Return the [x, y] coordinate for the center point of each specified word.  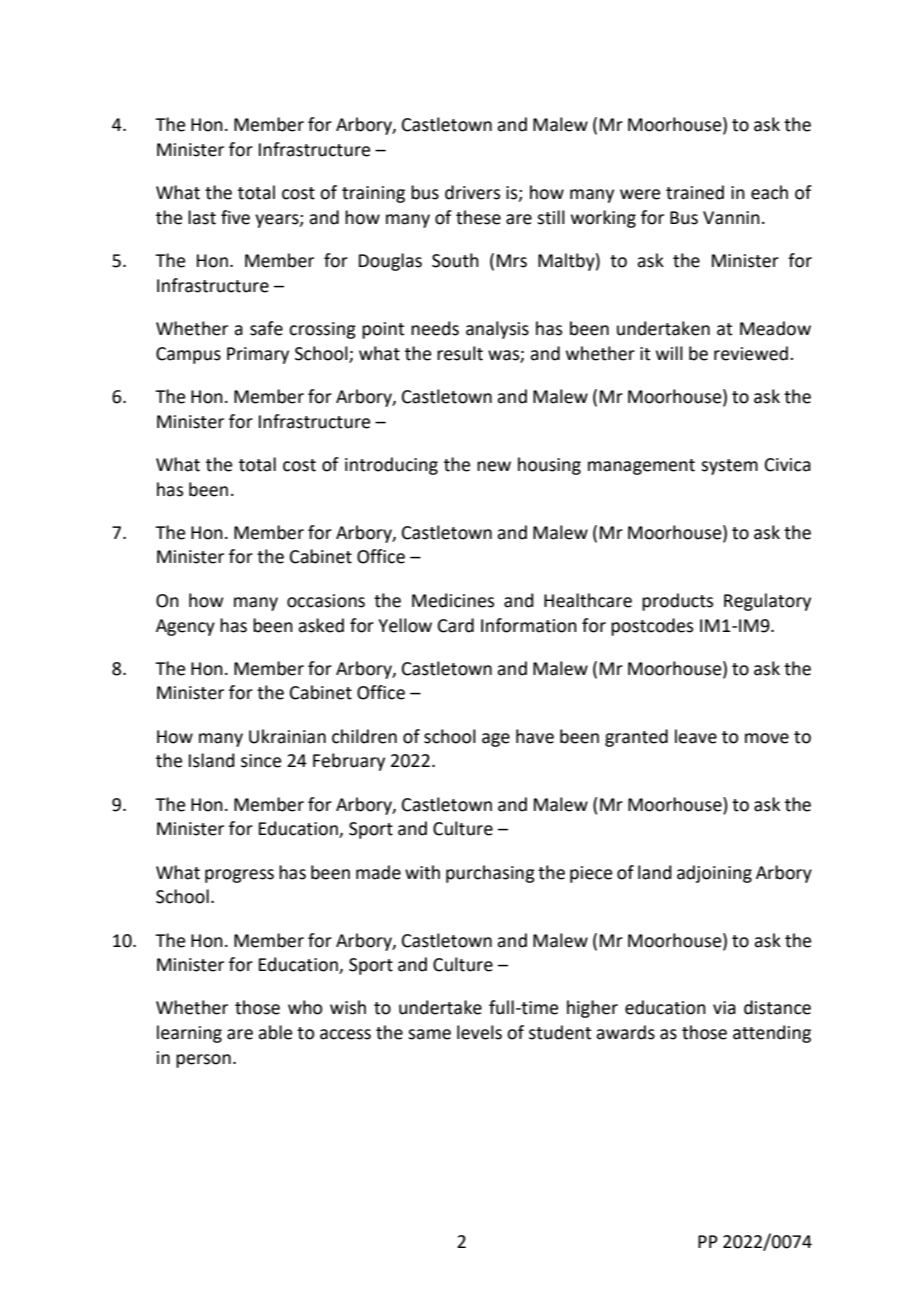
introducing [391, 466]
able [275, 1032]
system [729, 467]
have [535, 736]
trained [695, 192]
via [724, 1008]
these [478, 217]
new [494, 466]
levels [479, 1032]
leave [696, 736]
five [235, 217]
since [261, 761]
